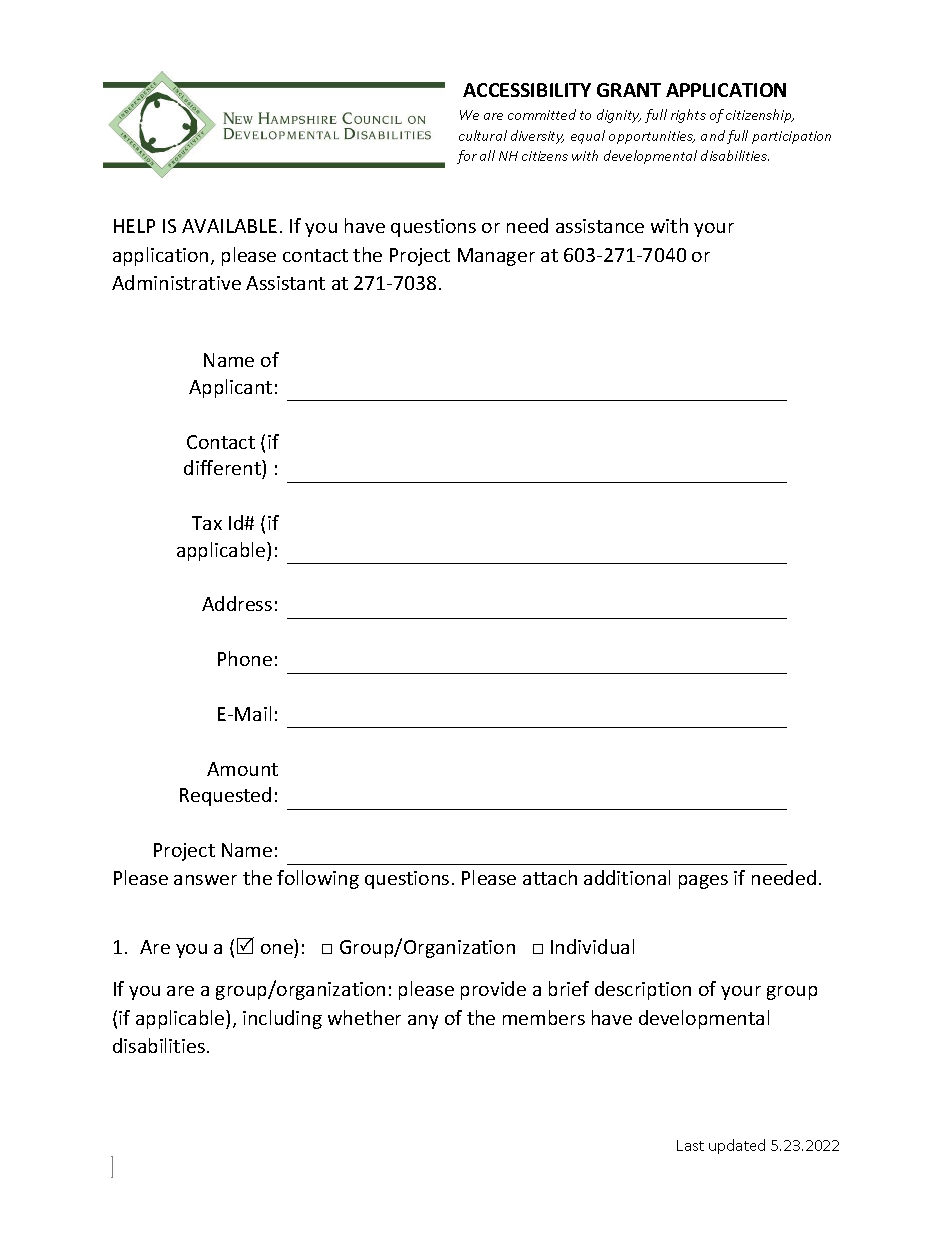 This screenshot has height=1233, width=952. I want to click on Requested, so click(225, 796).
